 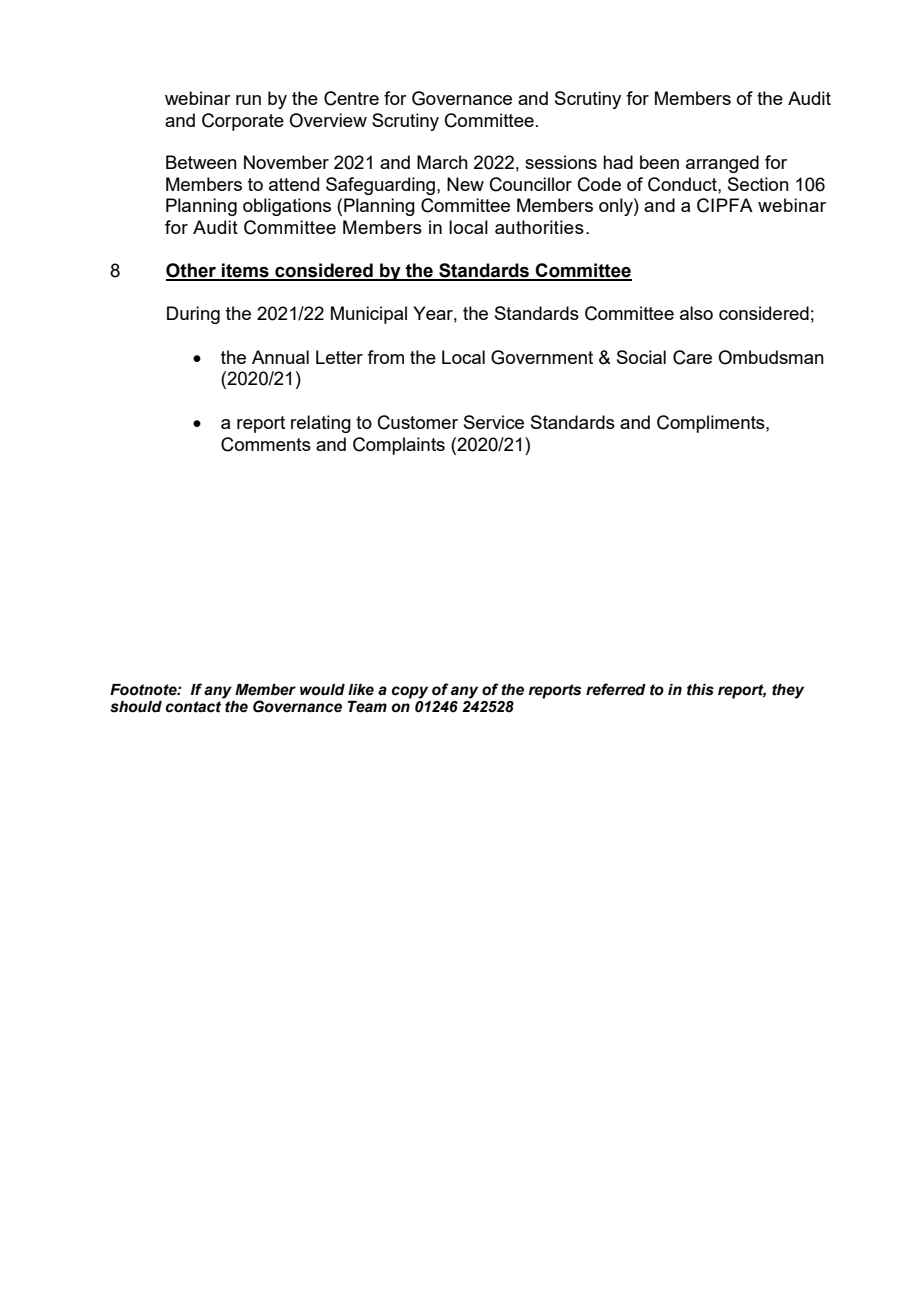 I want to click on During, so click(x=193, y=315).
